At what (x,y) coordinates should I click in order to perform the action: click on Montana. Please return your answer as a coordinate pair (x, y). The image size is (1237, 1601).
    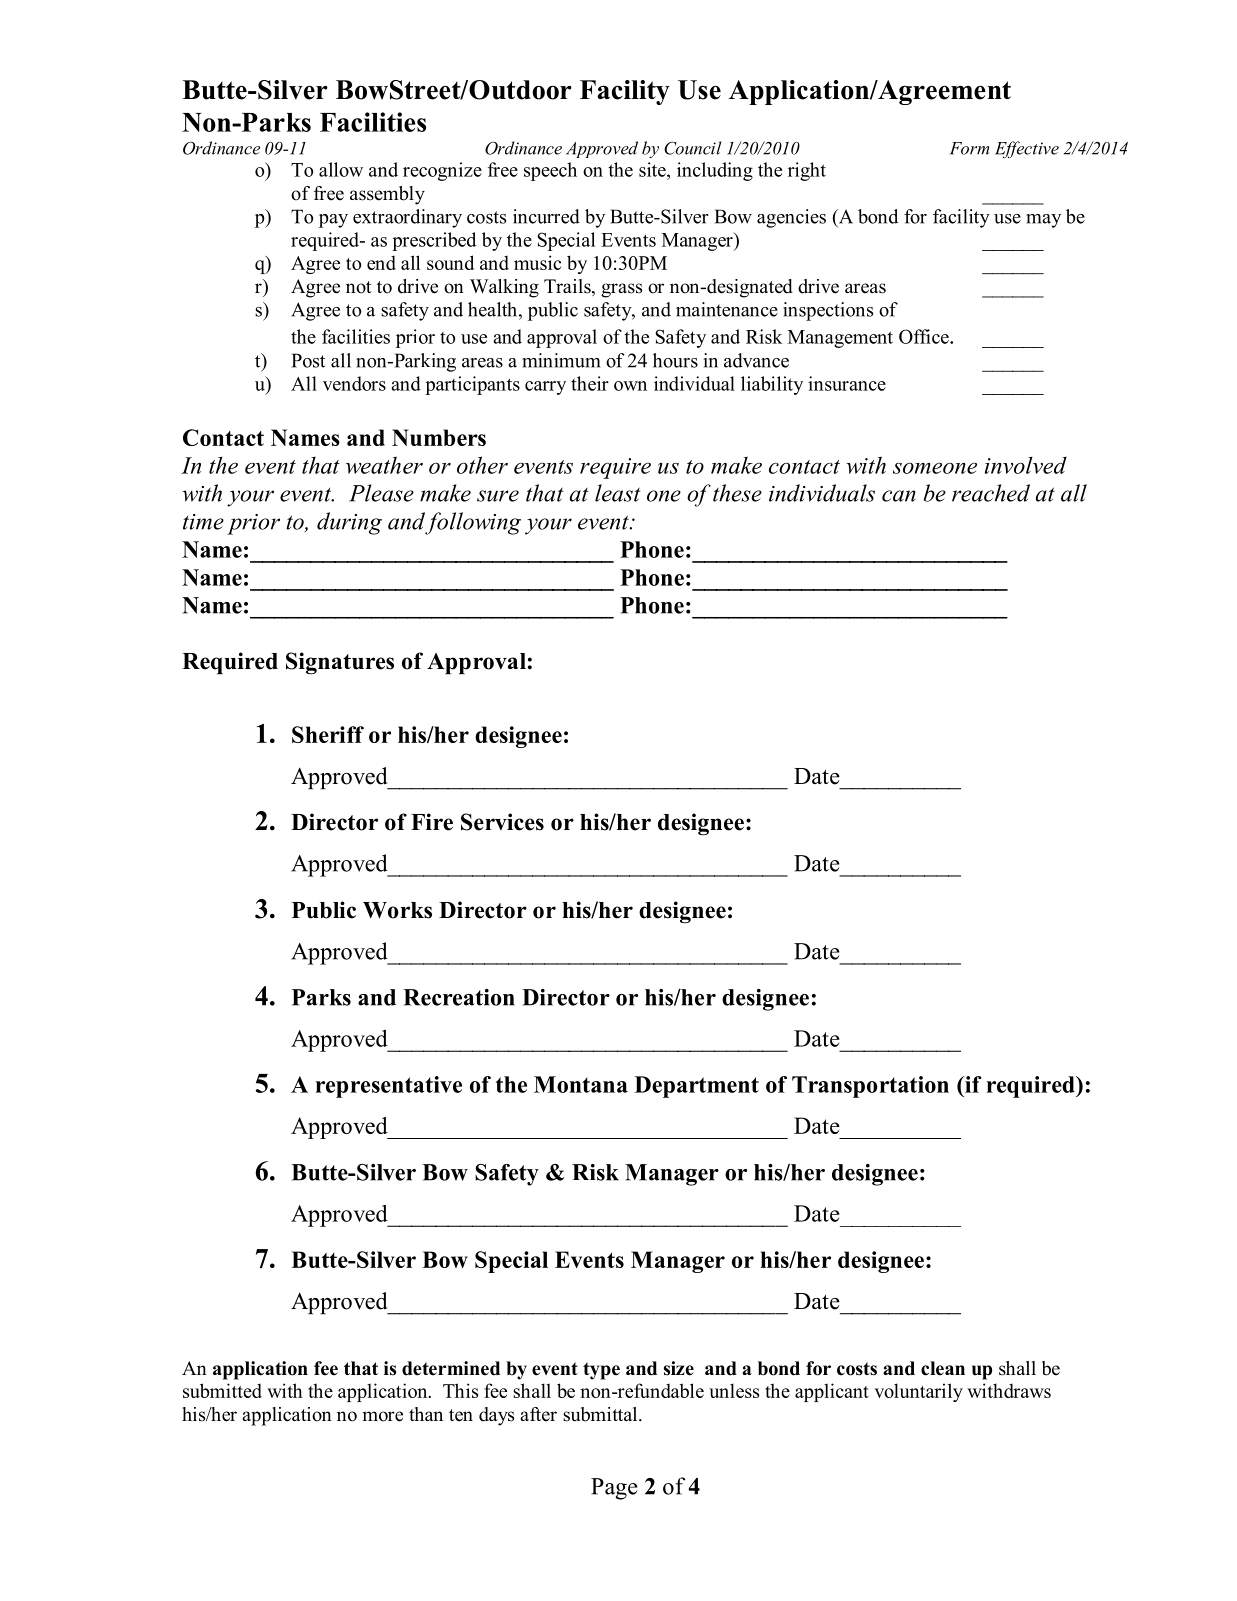
    Looking at the image, I should click on (581, 1084).
